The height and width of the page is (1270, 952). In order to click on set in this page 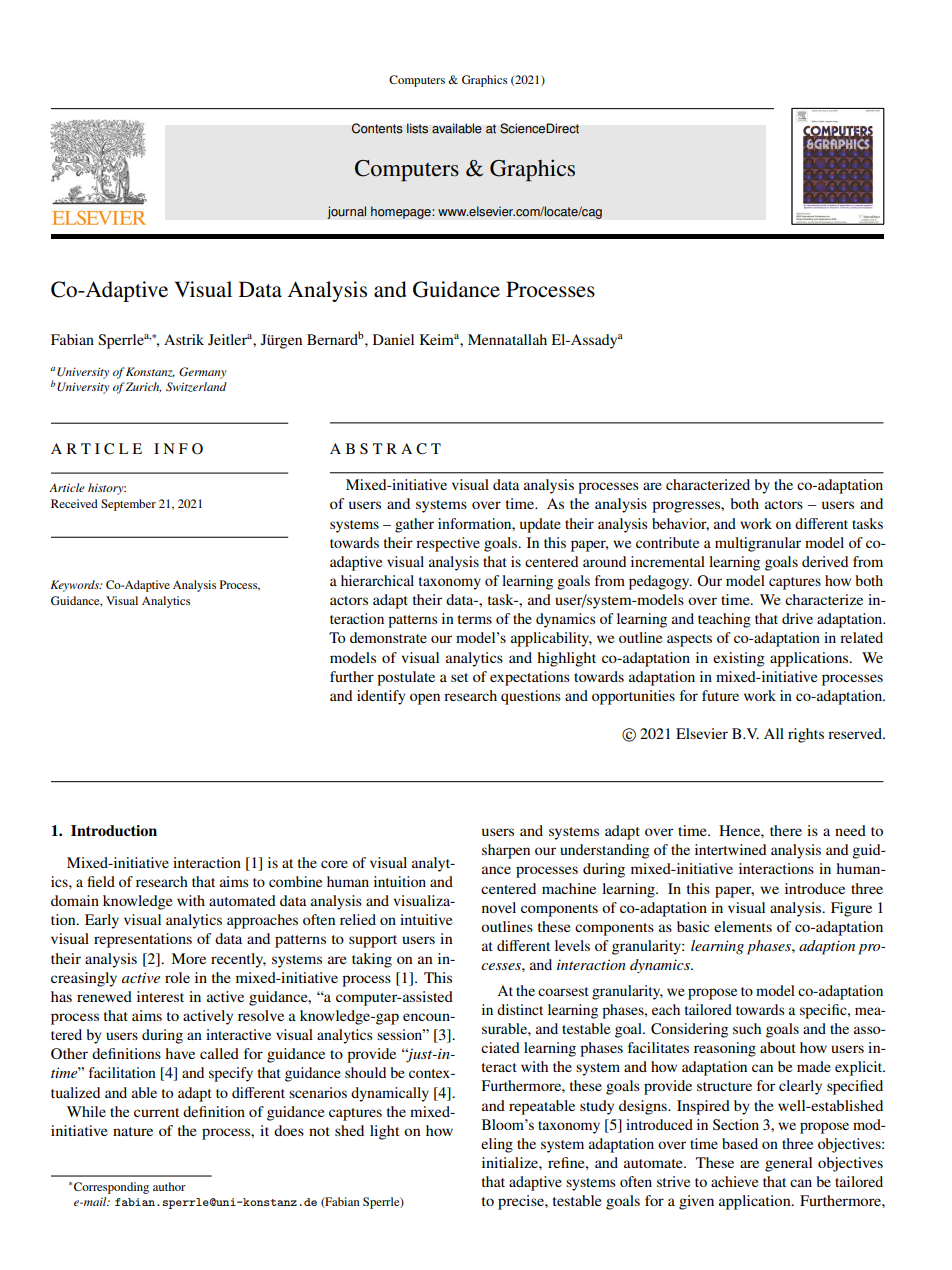, I will do `click(459, 677)`.
